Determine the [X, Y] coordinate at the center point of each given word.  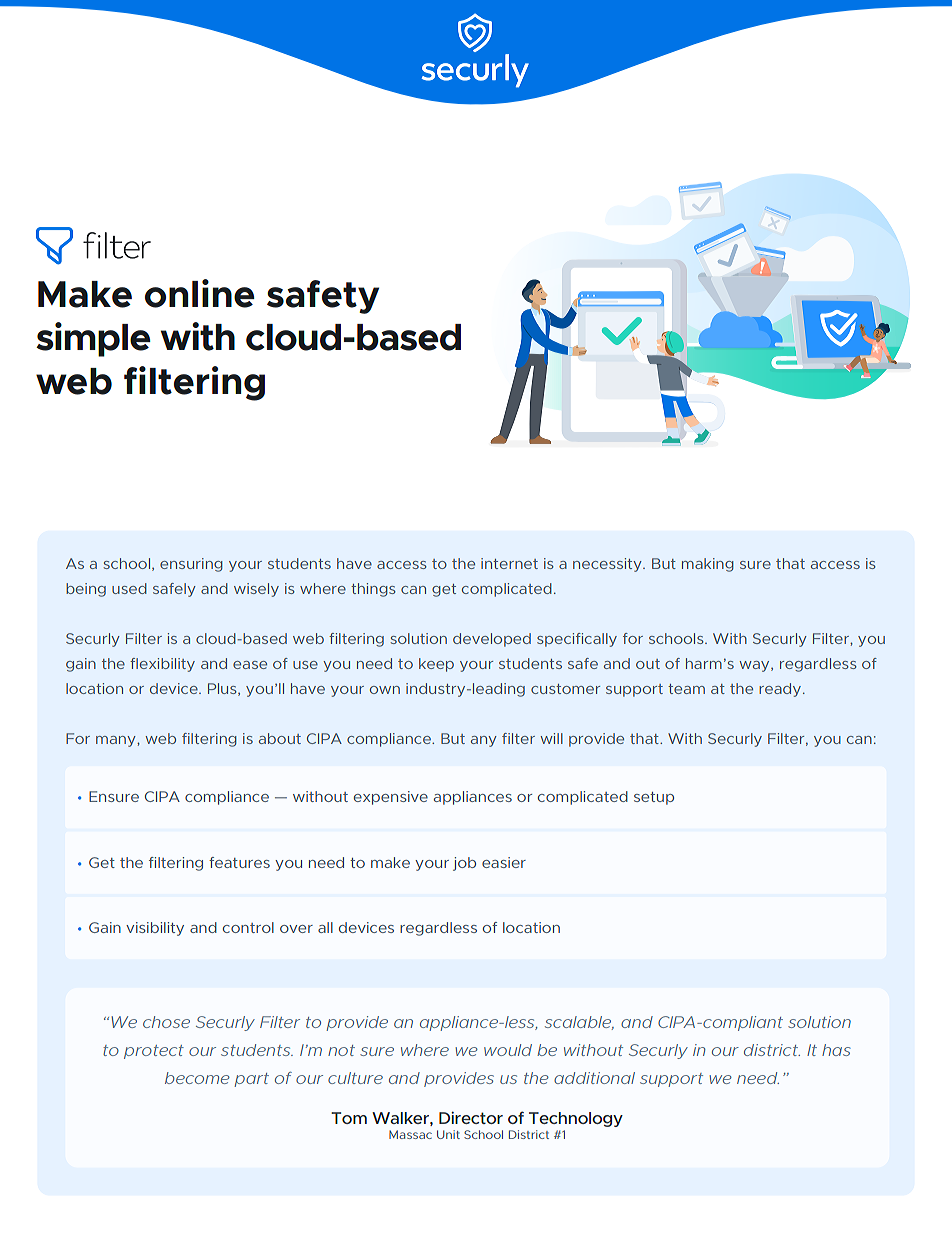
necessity [608, 565]
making [707, 565]
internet [509, 563]
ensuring [191, 565]
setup [654, 798]
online [200, 293]
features [239, 862]
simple [93, 339]
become [197, 1078]
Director [471, 1117]
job [464, 864]
